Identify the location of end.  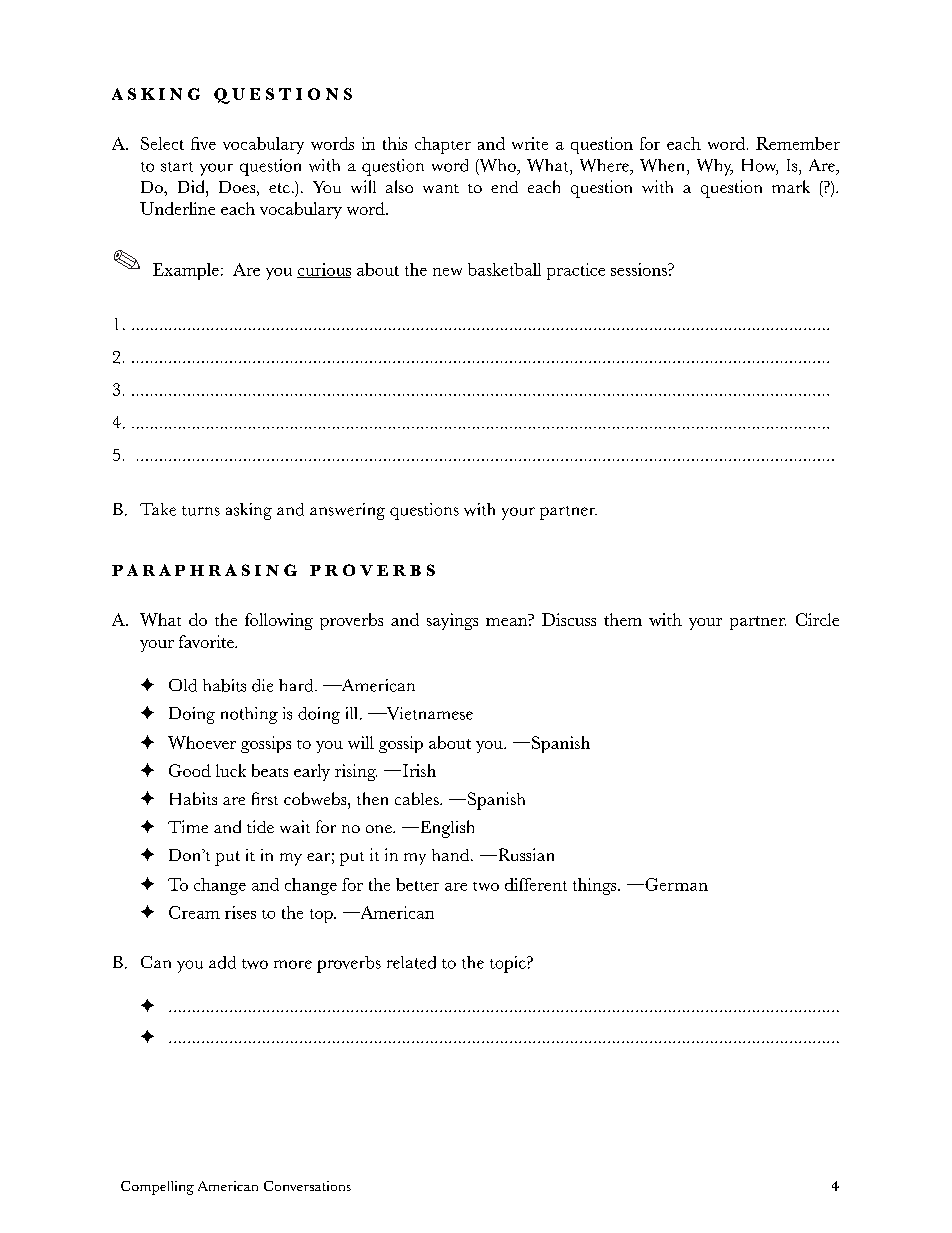
(504, 187).
